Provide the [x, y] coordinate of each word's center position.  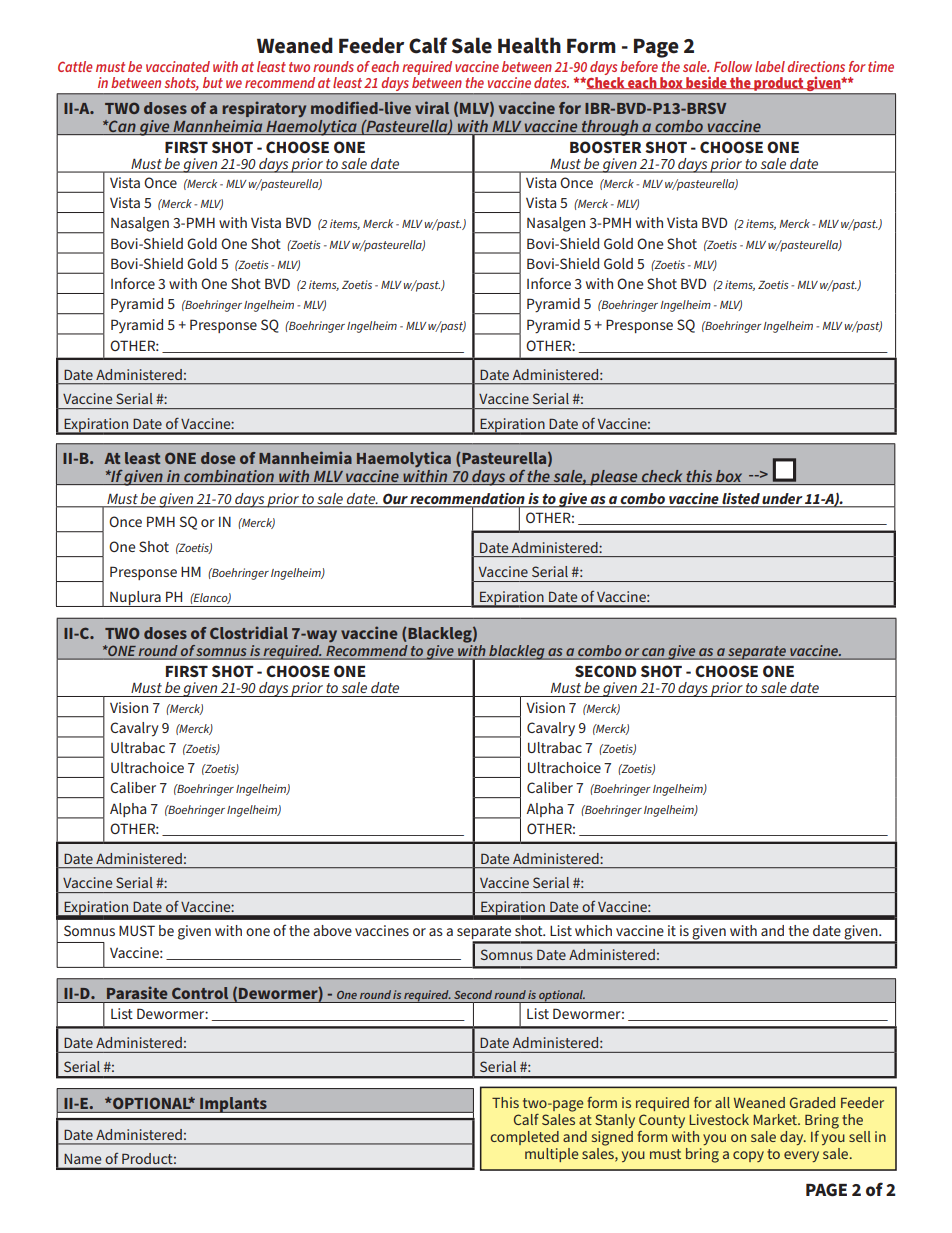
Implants [233, 1105]
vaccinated [178, 66]
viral [432, 107]
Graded [812, 1102]
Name [83, 1159]
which [593, 930]
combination [229, 476]
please [614, 477]
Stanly [615, 1121]
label [770, 66]
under [782, 498]
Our [395, 499]
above [332, 930]
